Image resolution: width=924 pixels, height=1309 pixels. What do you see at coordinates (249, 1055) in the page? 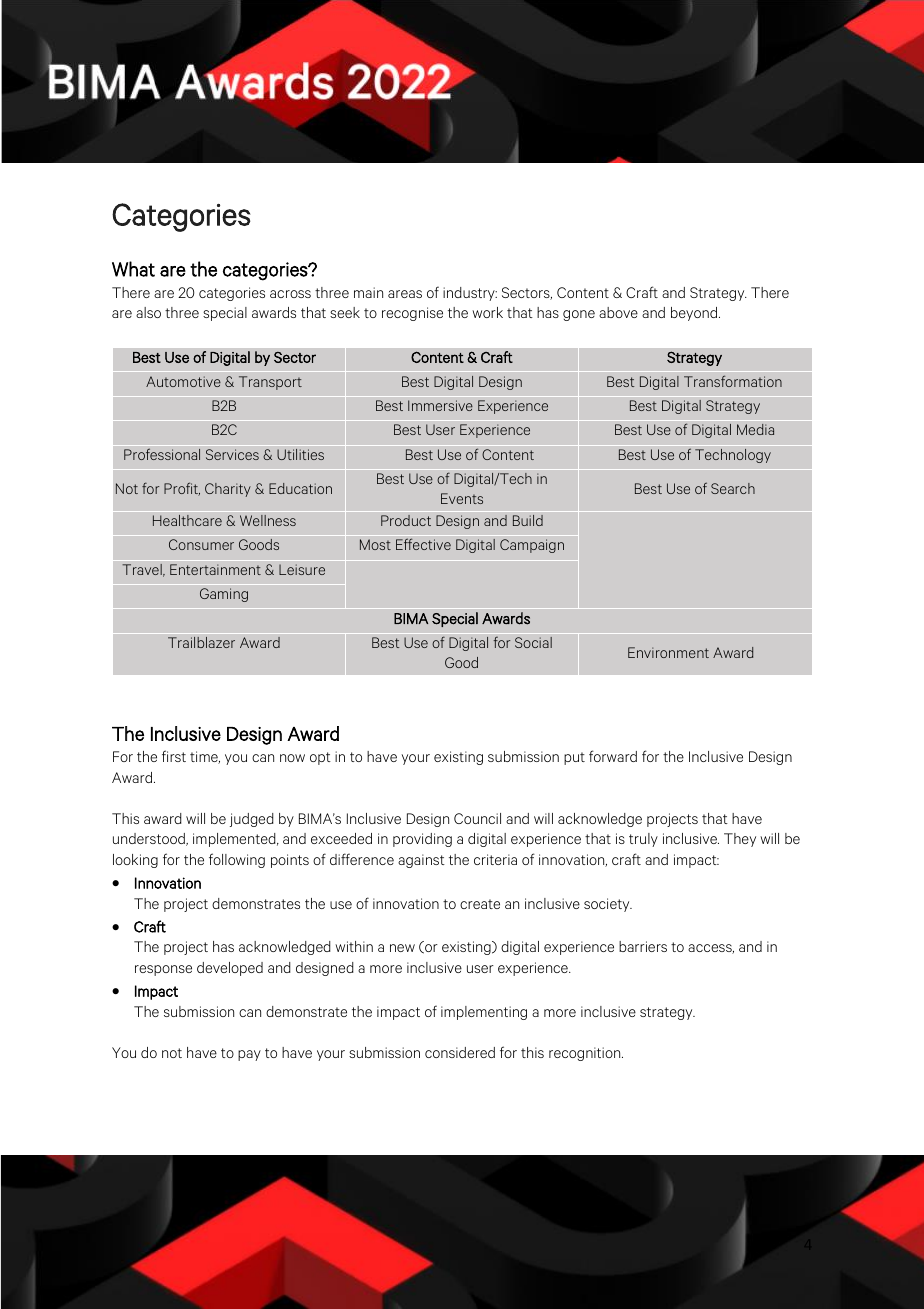
I see `pay` at bounding box center [249, 1055].
